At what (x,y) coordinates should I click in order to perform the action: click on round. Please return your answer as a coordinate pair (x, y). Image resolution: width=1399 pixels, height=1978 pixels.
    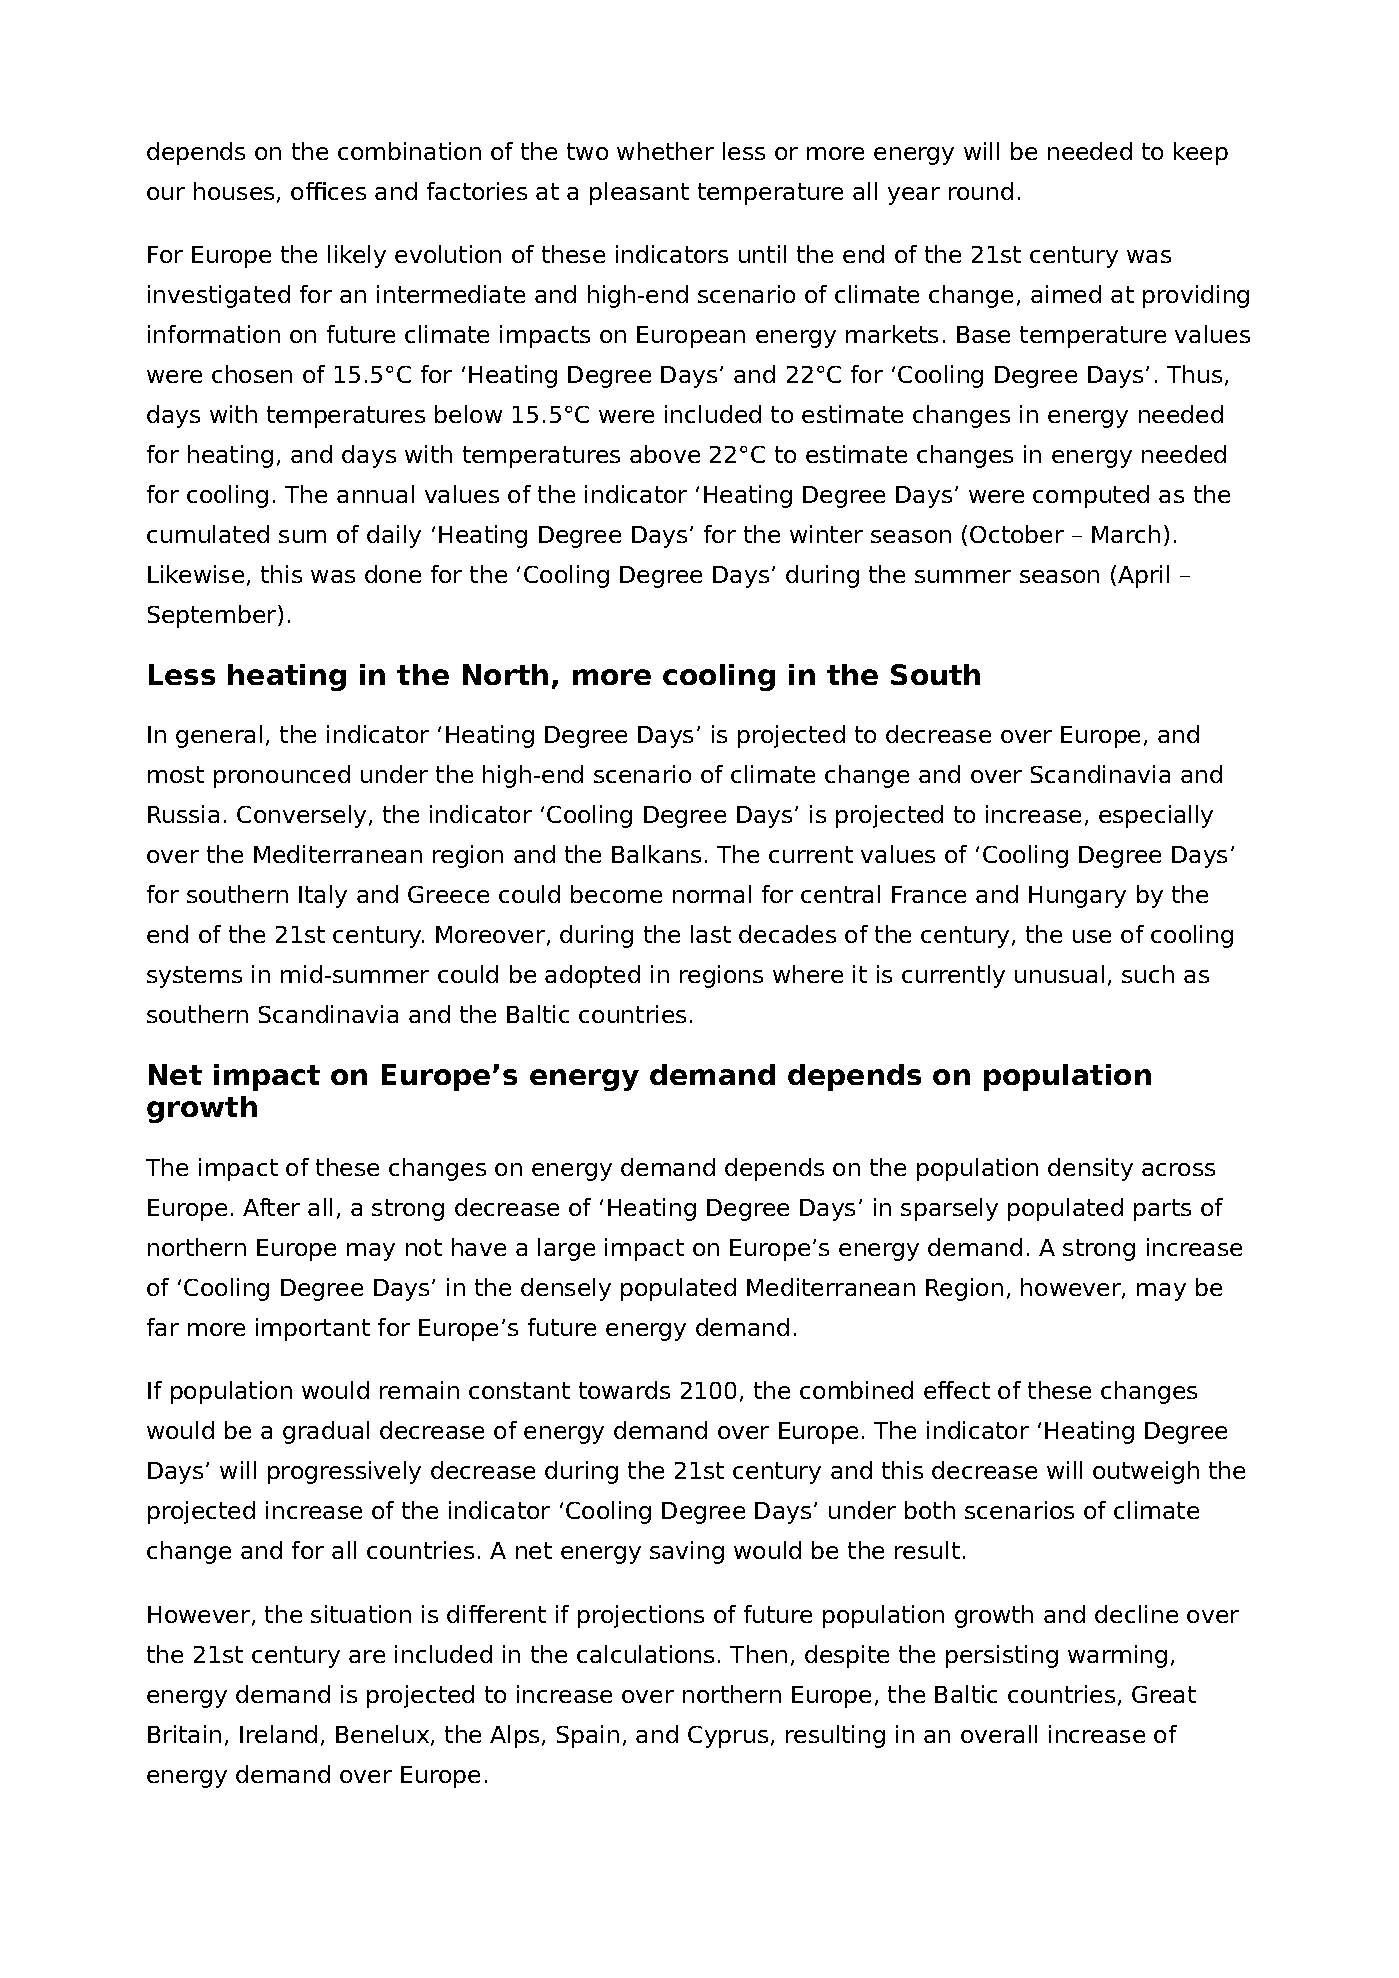
    Looking at the image, I should click on (981, 191).
